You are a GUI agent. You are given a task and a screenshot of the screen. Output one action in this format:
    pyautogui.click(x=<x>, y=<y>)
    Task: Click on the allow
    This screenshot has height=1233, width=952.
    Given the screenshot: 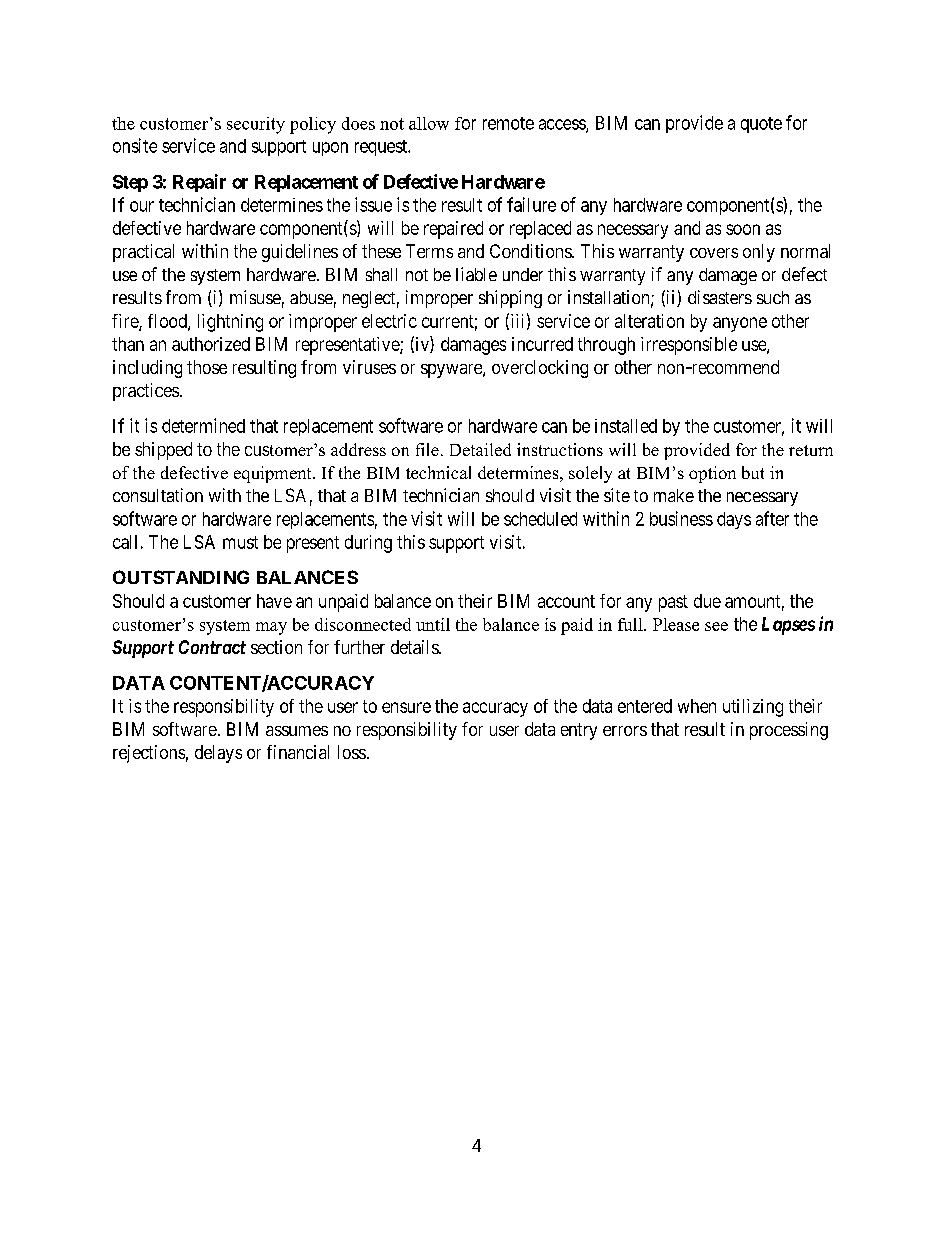 What is the action you would take?
    pyautogui.click(x=429, y=123)
